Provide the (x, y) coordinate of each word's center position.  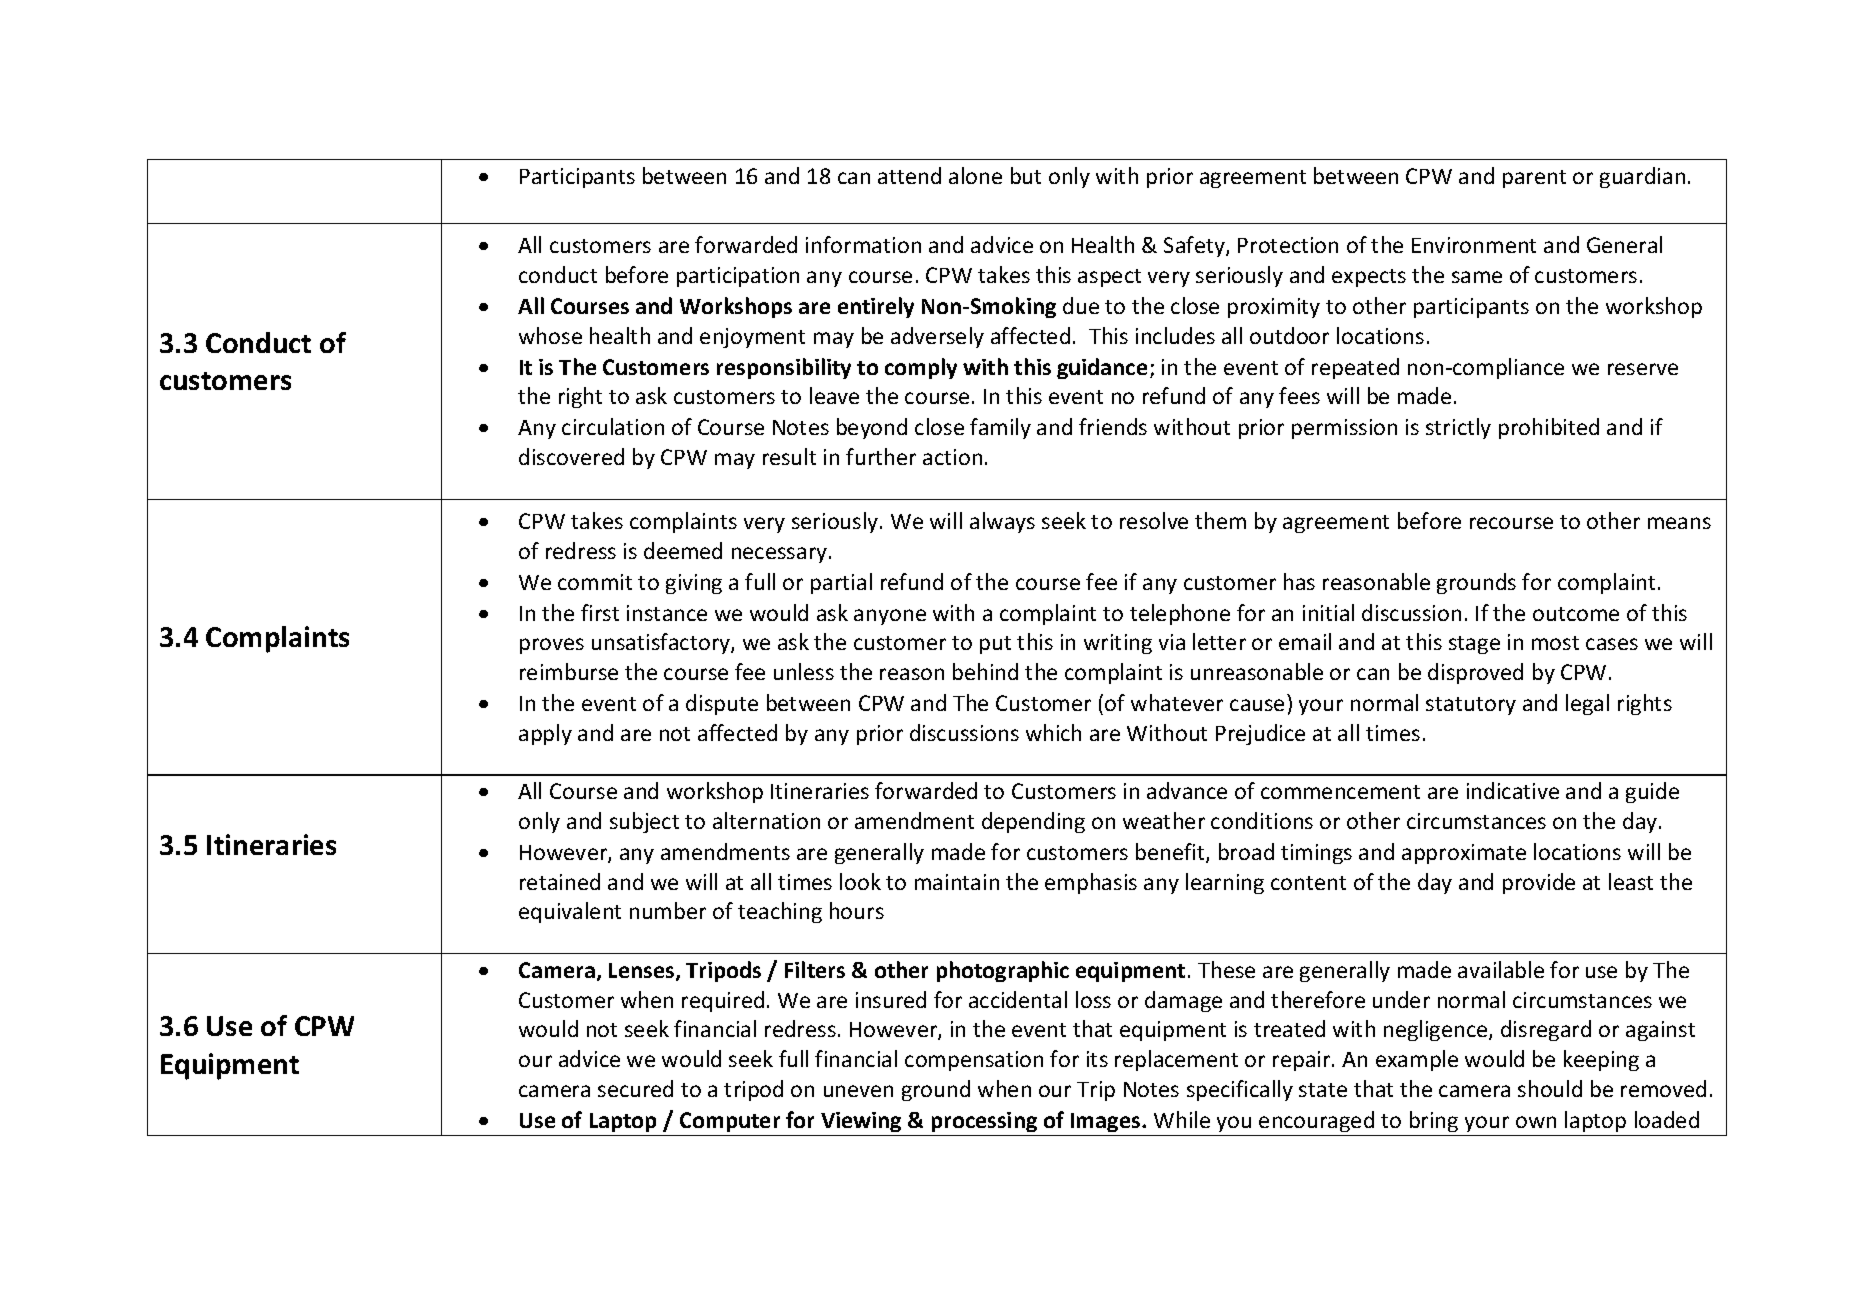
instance (667, 613)
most (1555, 643)
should (1550, 1088)
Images (1107, 1122)
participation (738, 277)
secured (635, 1088)
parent (1534, 179)
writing (1118, 644)
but (1026, 175)
